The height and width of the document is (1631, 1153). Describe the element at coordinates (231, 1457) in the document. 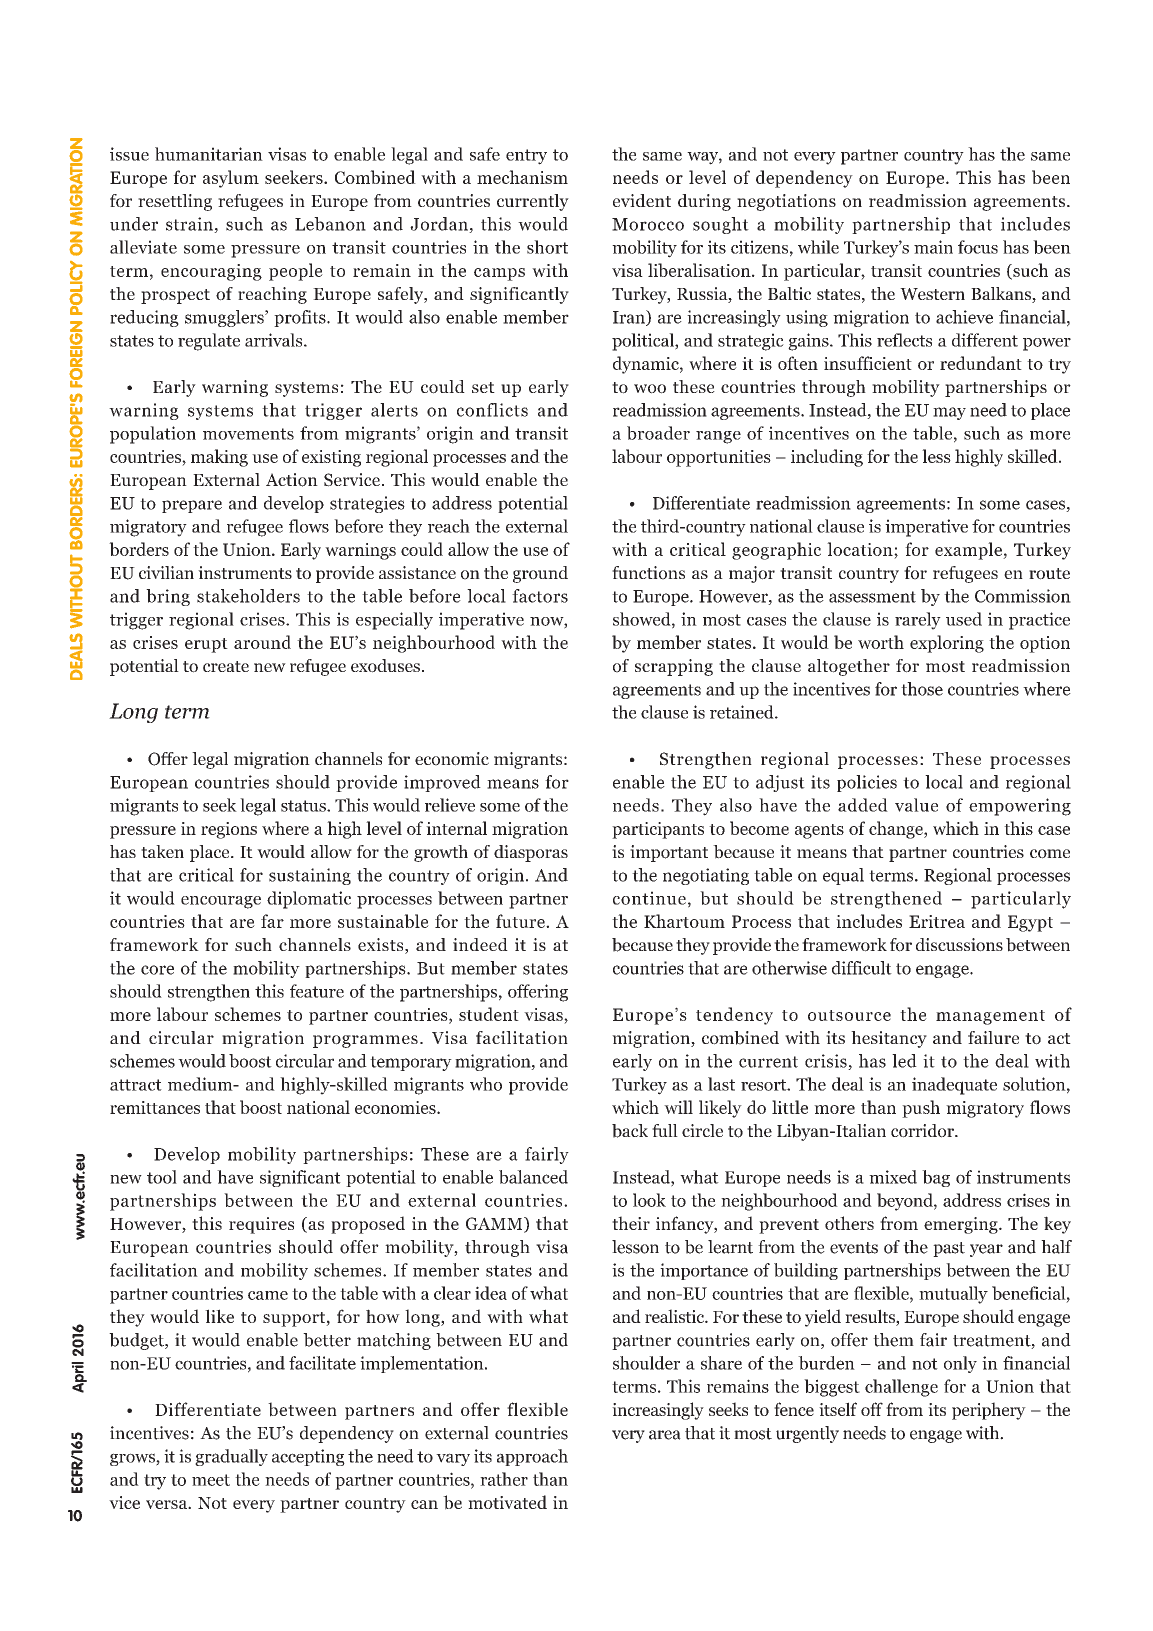

I see `gradually` at that location.
